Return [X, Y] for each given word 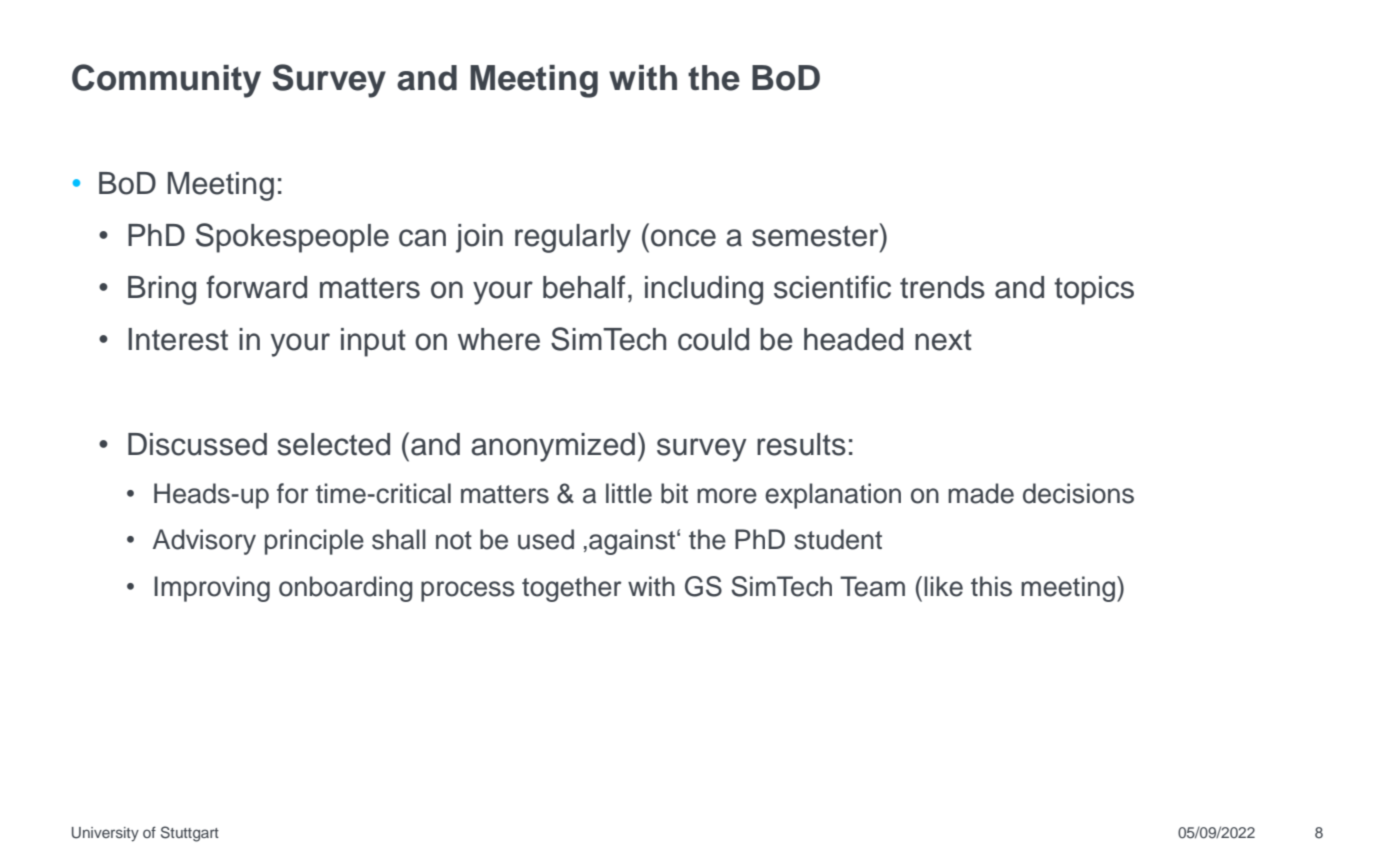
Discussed [197, 444]
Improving [212, 589]
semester [816, 235]
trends [942, 287]
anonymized [553, 447]
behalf [584, 287]
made [981, 493]
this [991, 586]
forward [256, 287]
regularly [573, 238]
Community [166, 81]
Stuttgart [190, 834]
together [572, 589]
